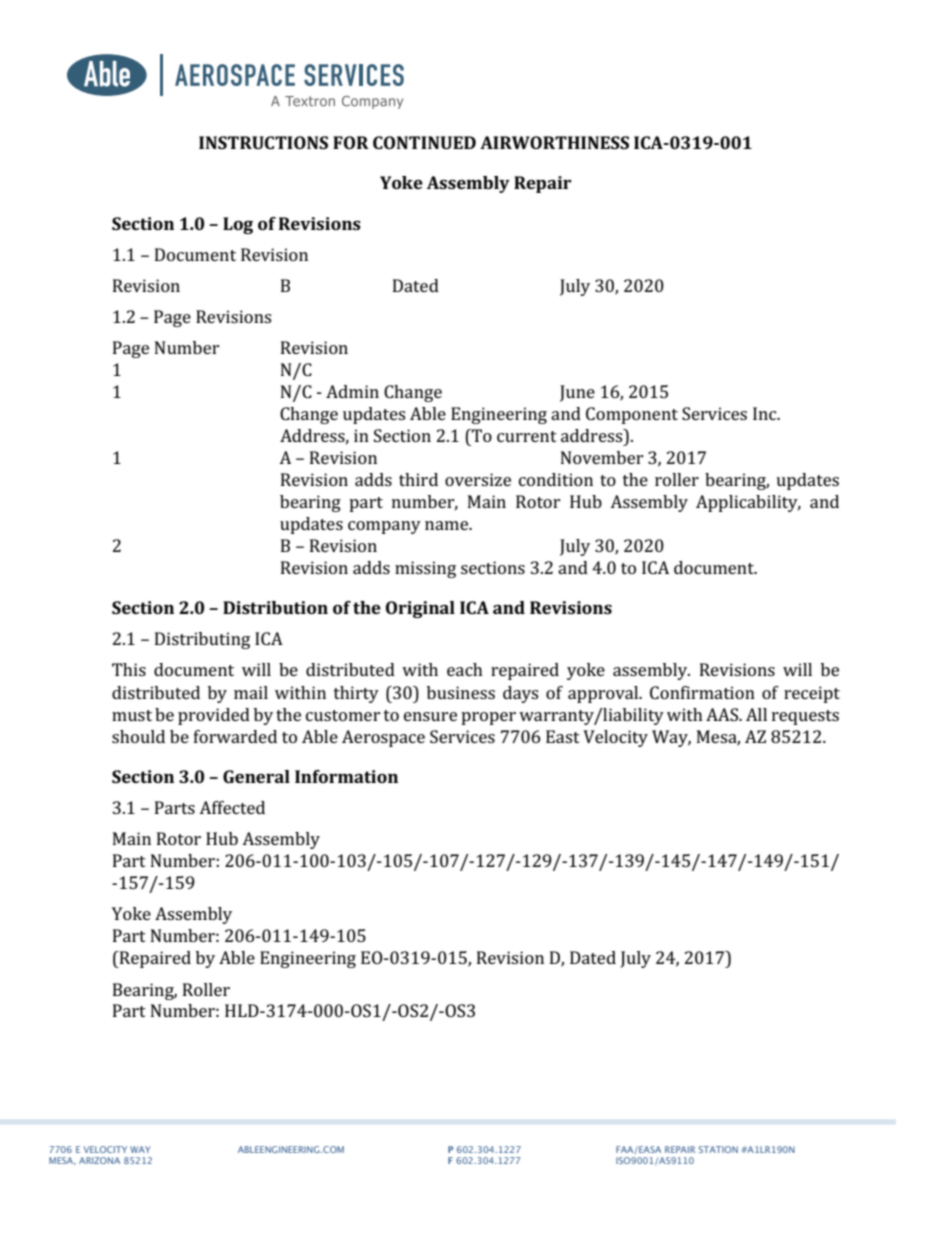 This image has height=1233, width=952. What do you see at coordinates (465, 669) in the image?
I see `each` at bounding box center [465, 669].
